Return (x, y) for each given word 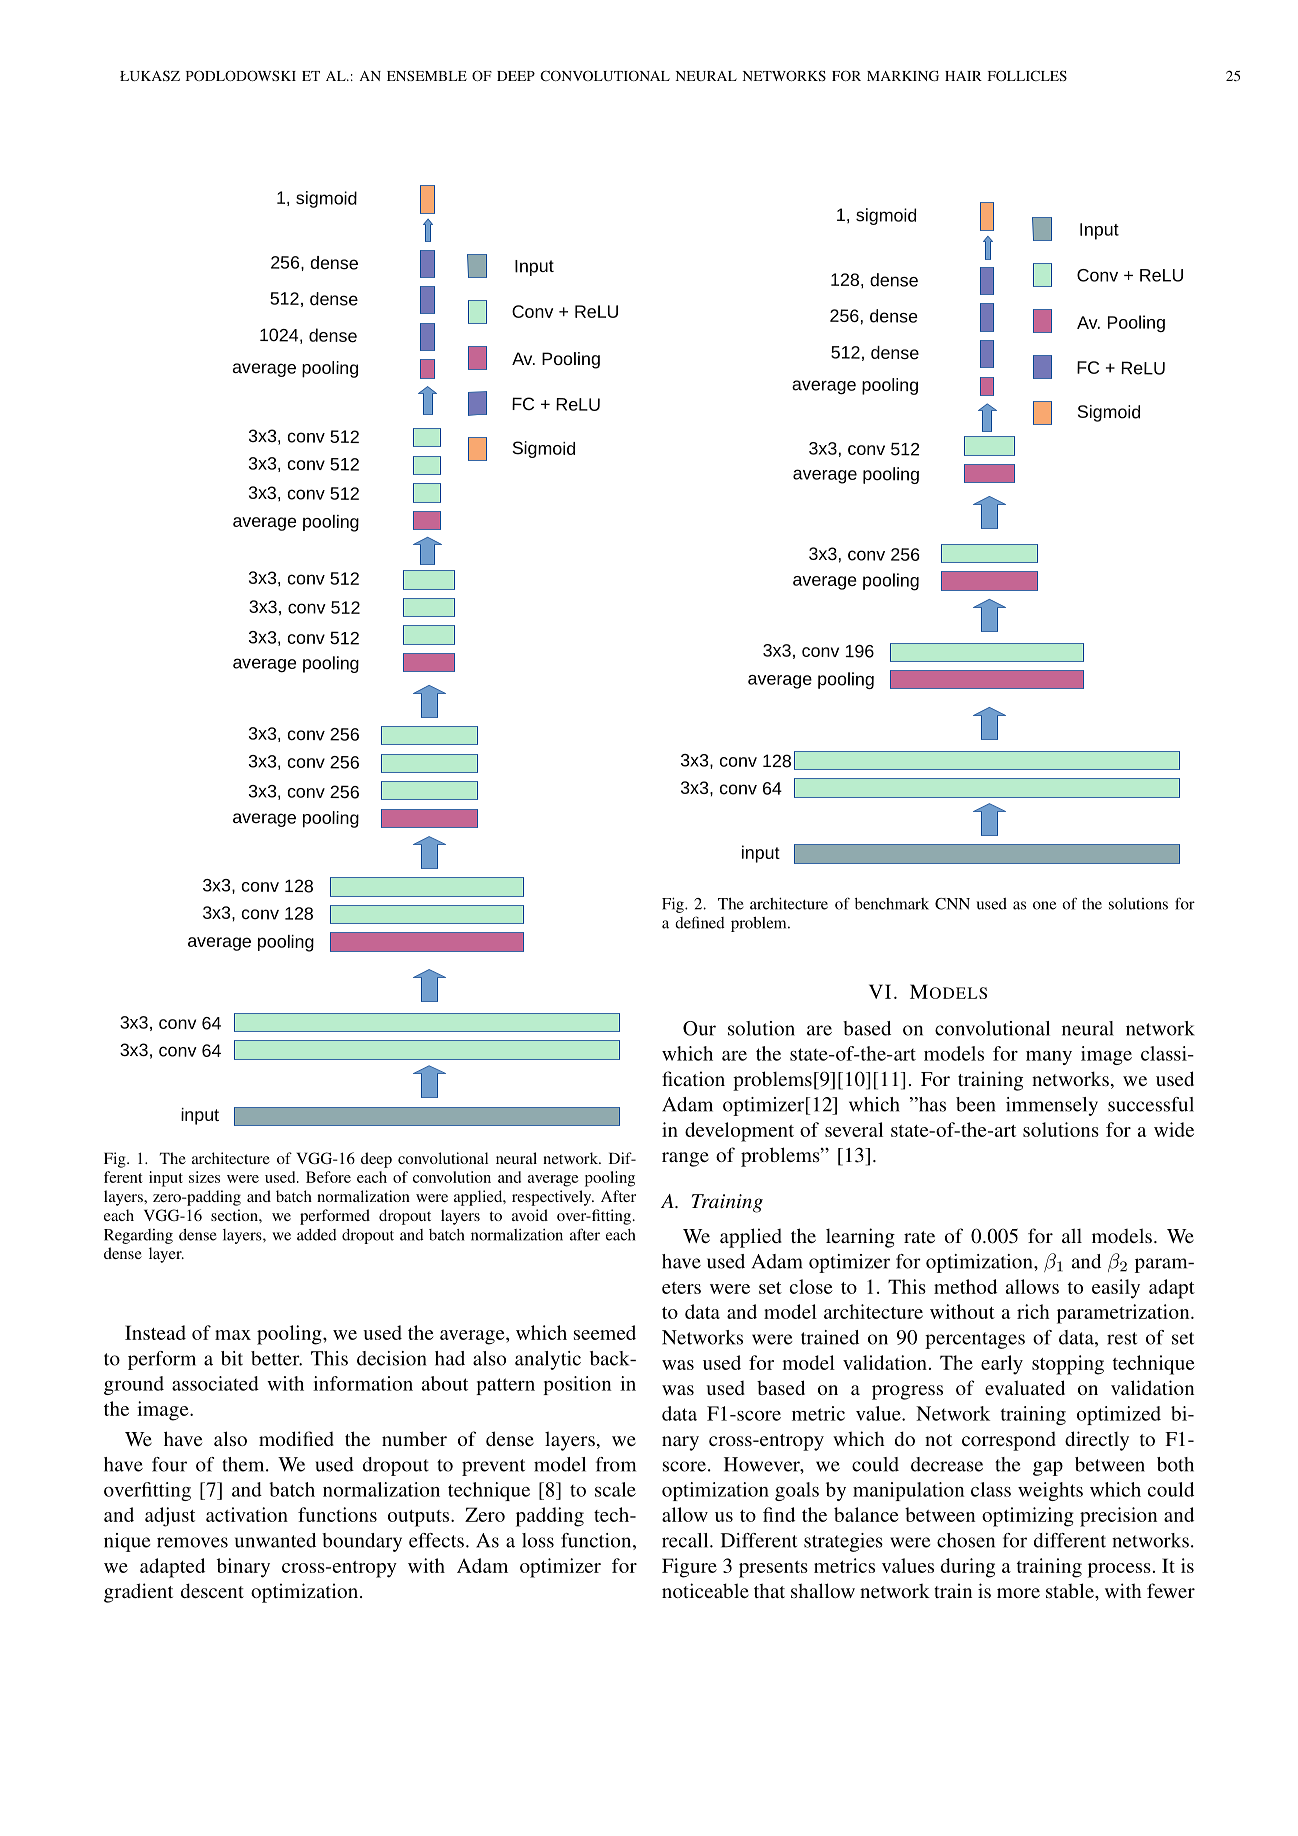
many (1049, 1058)
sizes (204, 1177)
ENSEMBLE (427, 75)
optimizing (1028, 1517)
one (1044, 905)
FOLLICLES (1027, 75)
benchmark (892, 904)
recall (686, 1540)
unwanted (275, 1540)
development (739, 1132)
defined (700, 922)
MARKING (903, 75)
